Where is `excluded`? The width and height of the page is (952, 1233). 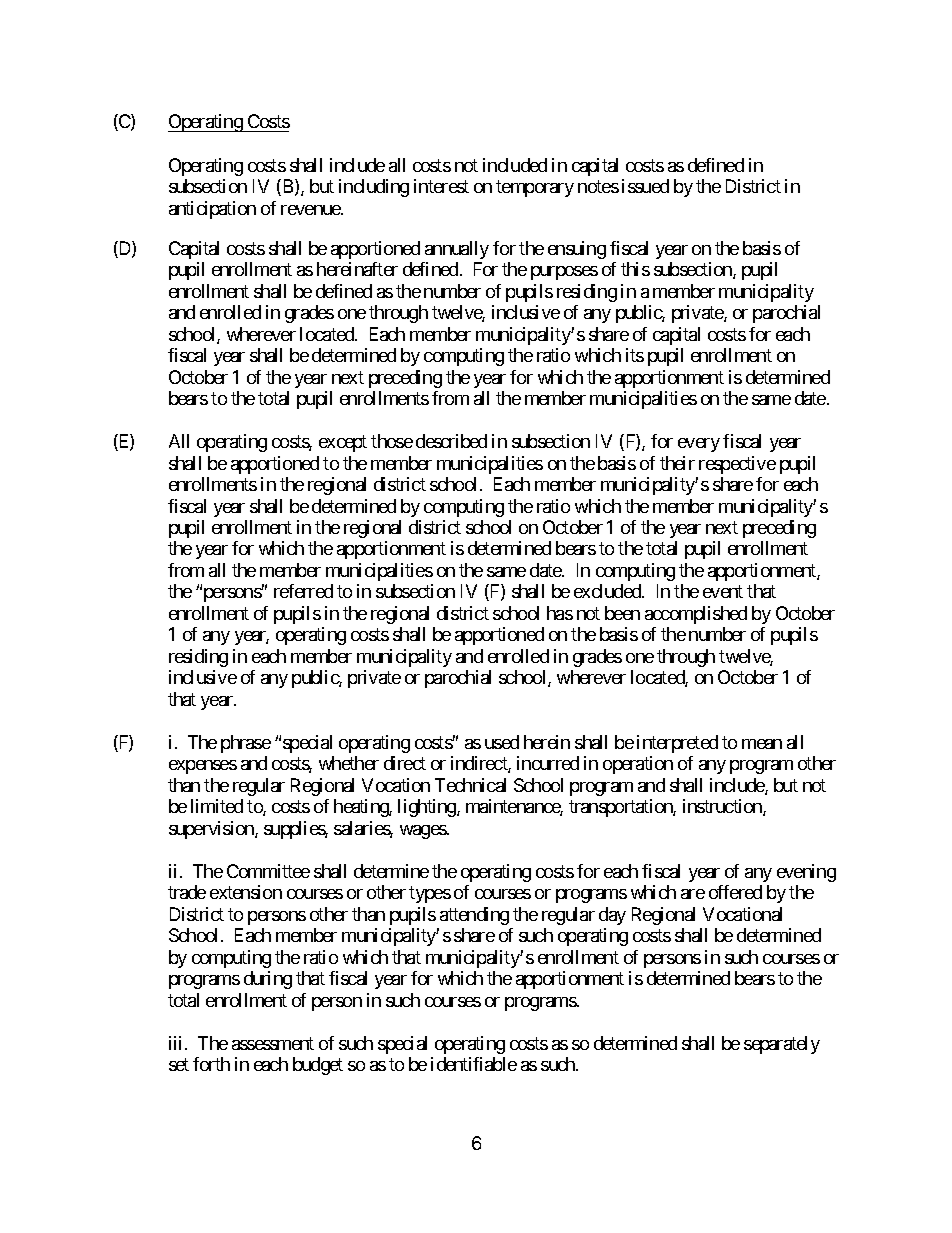
excluded is located at coordinates (608, 591).
